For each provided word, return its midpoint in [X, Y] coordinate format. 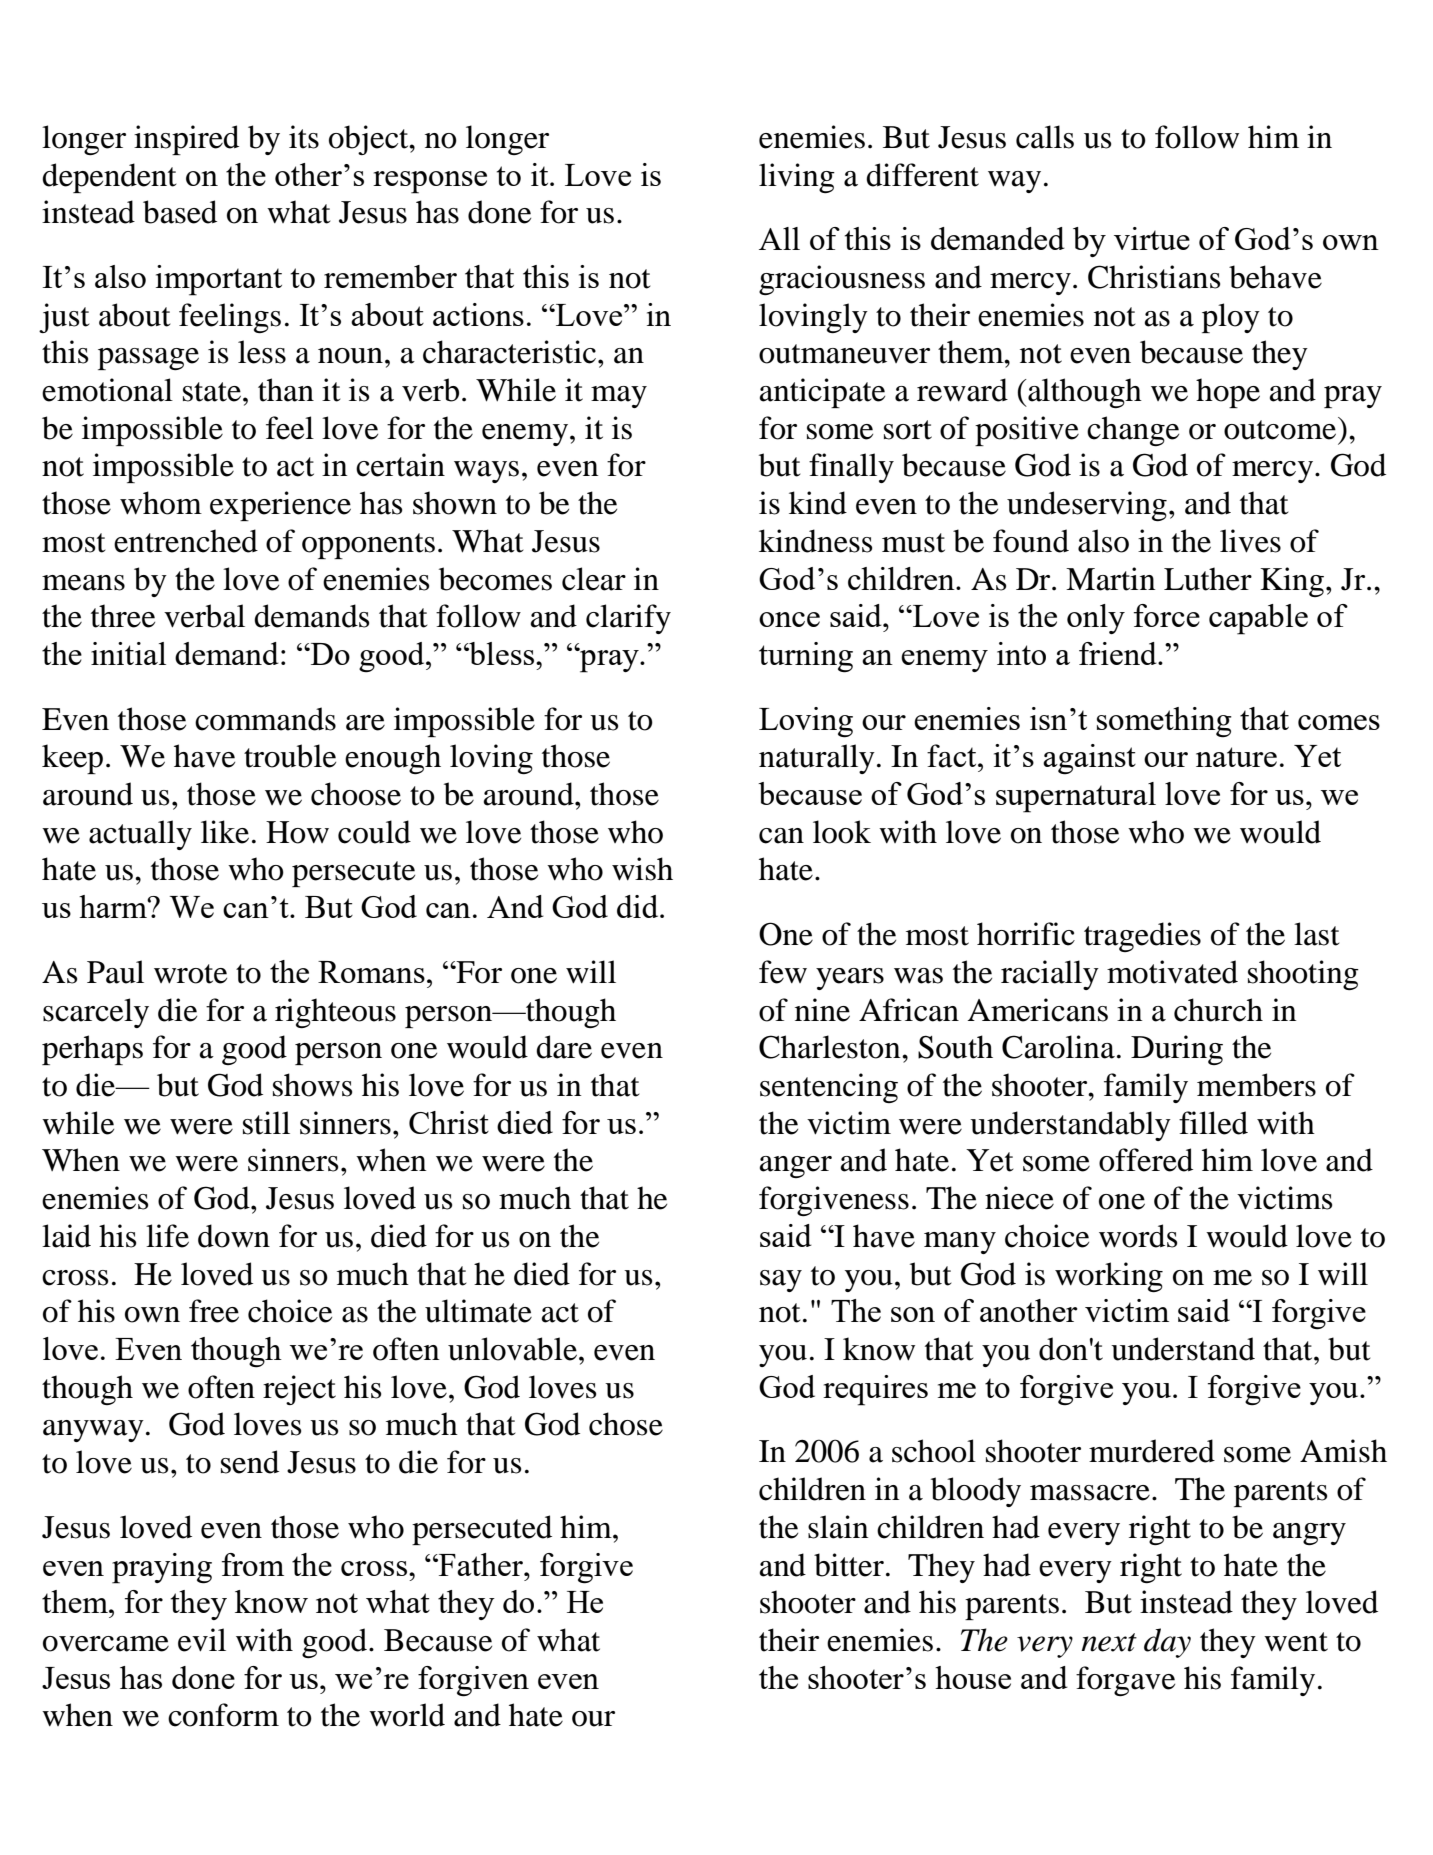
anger [796, 1167]
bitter [849, 1565]
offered [1146, 1160]
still [266, 1123]
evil [202, 1640]
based [180, 212]
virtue [1152, 238]
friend [1119, 653]
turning [806, 657]
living [797, 178]
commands [265, 719]
